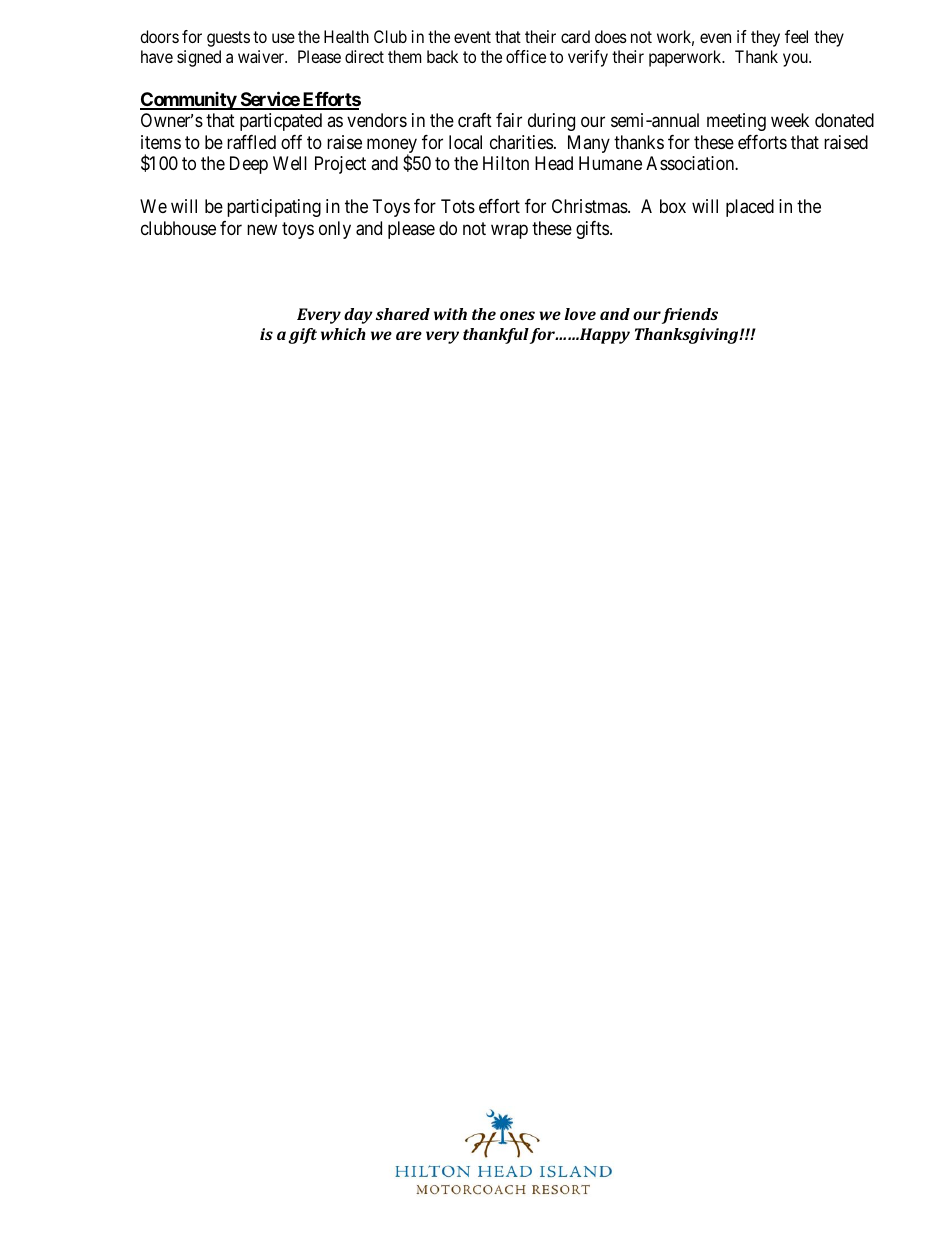 The image size is (952, 1233). I want to click on which, so click(343, 334).
